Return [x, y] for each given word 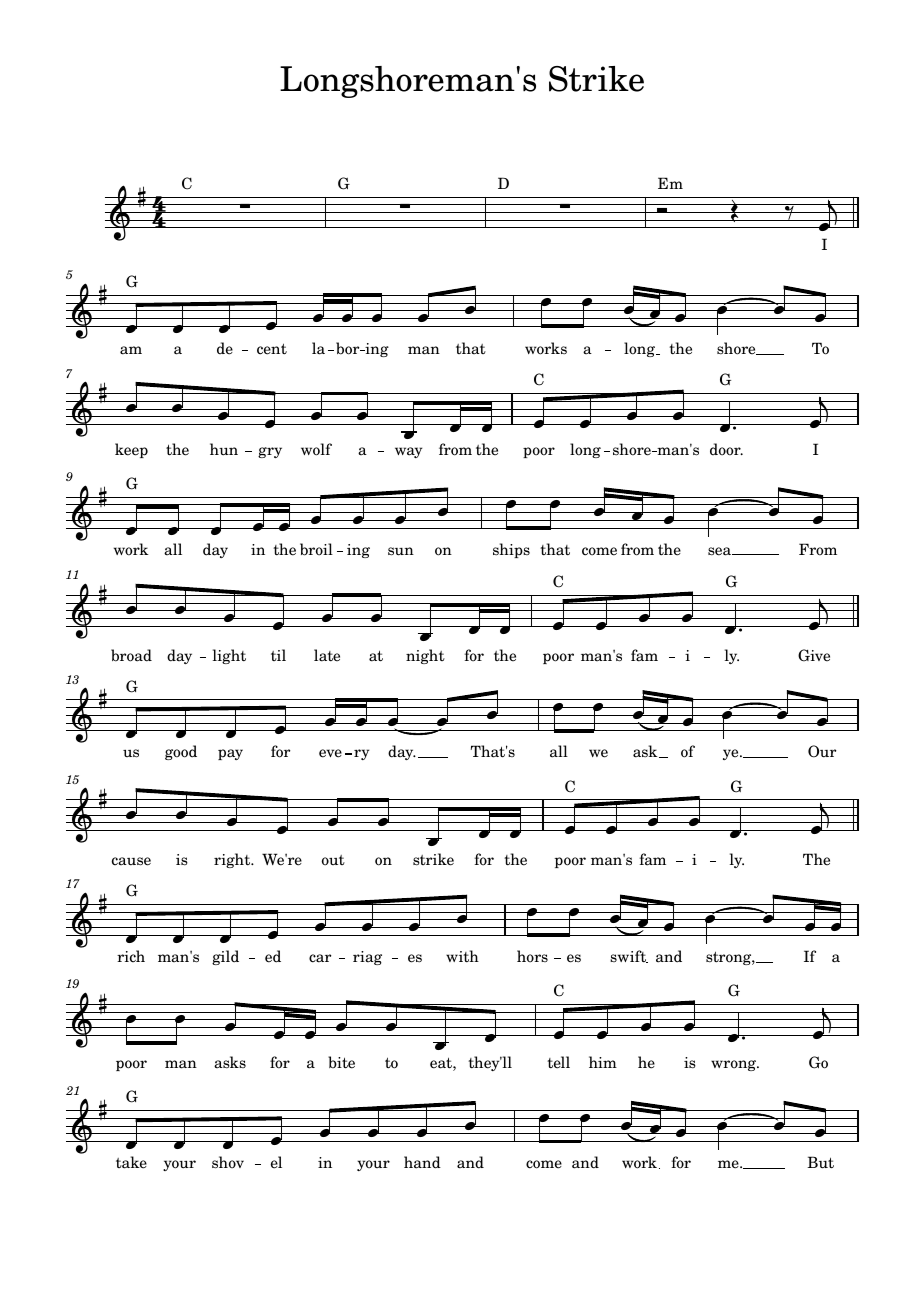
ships [511, 550]
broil [316, 549]
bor [349, 348]
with [462, 956]
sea [721, 551]
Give [814, 655]
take [131, 1162]
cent [272, 349]
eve [330, 753]
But [820, 1162]
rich [131, 956]
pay [230, 754]
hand [422, 1162]
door [726, 449]
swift [629, 956]
